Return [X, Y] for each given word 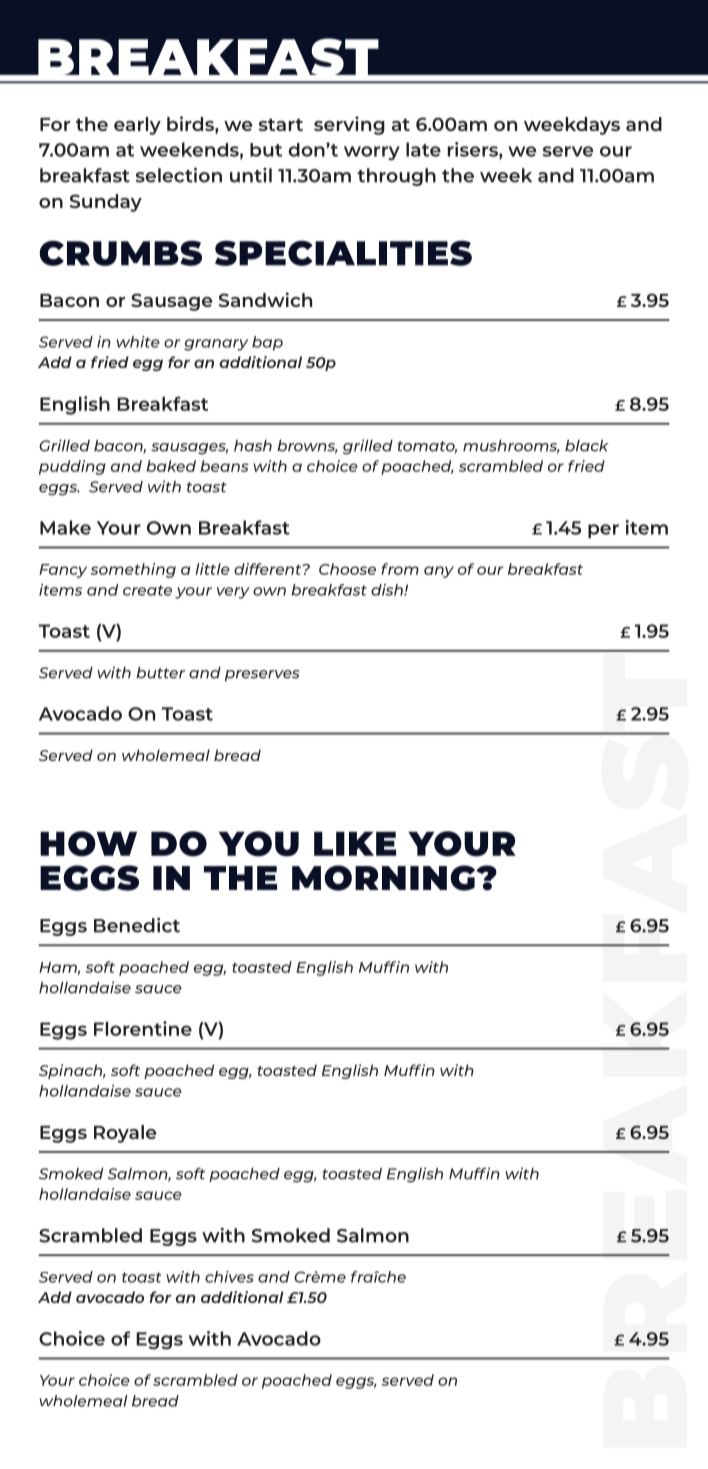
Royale [125, 1134]
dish [388, 590]
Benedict [137, 925]
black [587, 446]
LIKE [355, 844]
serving [349, 125]
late [423, 149]
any [439, 572]
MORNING [385, 878]
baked [171, 466]
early [137, 126]
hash [253, 446]
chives [229, 1277]
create [147, 590]
